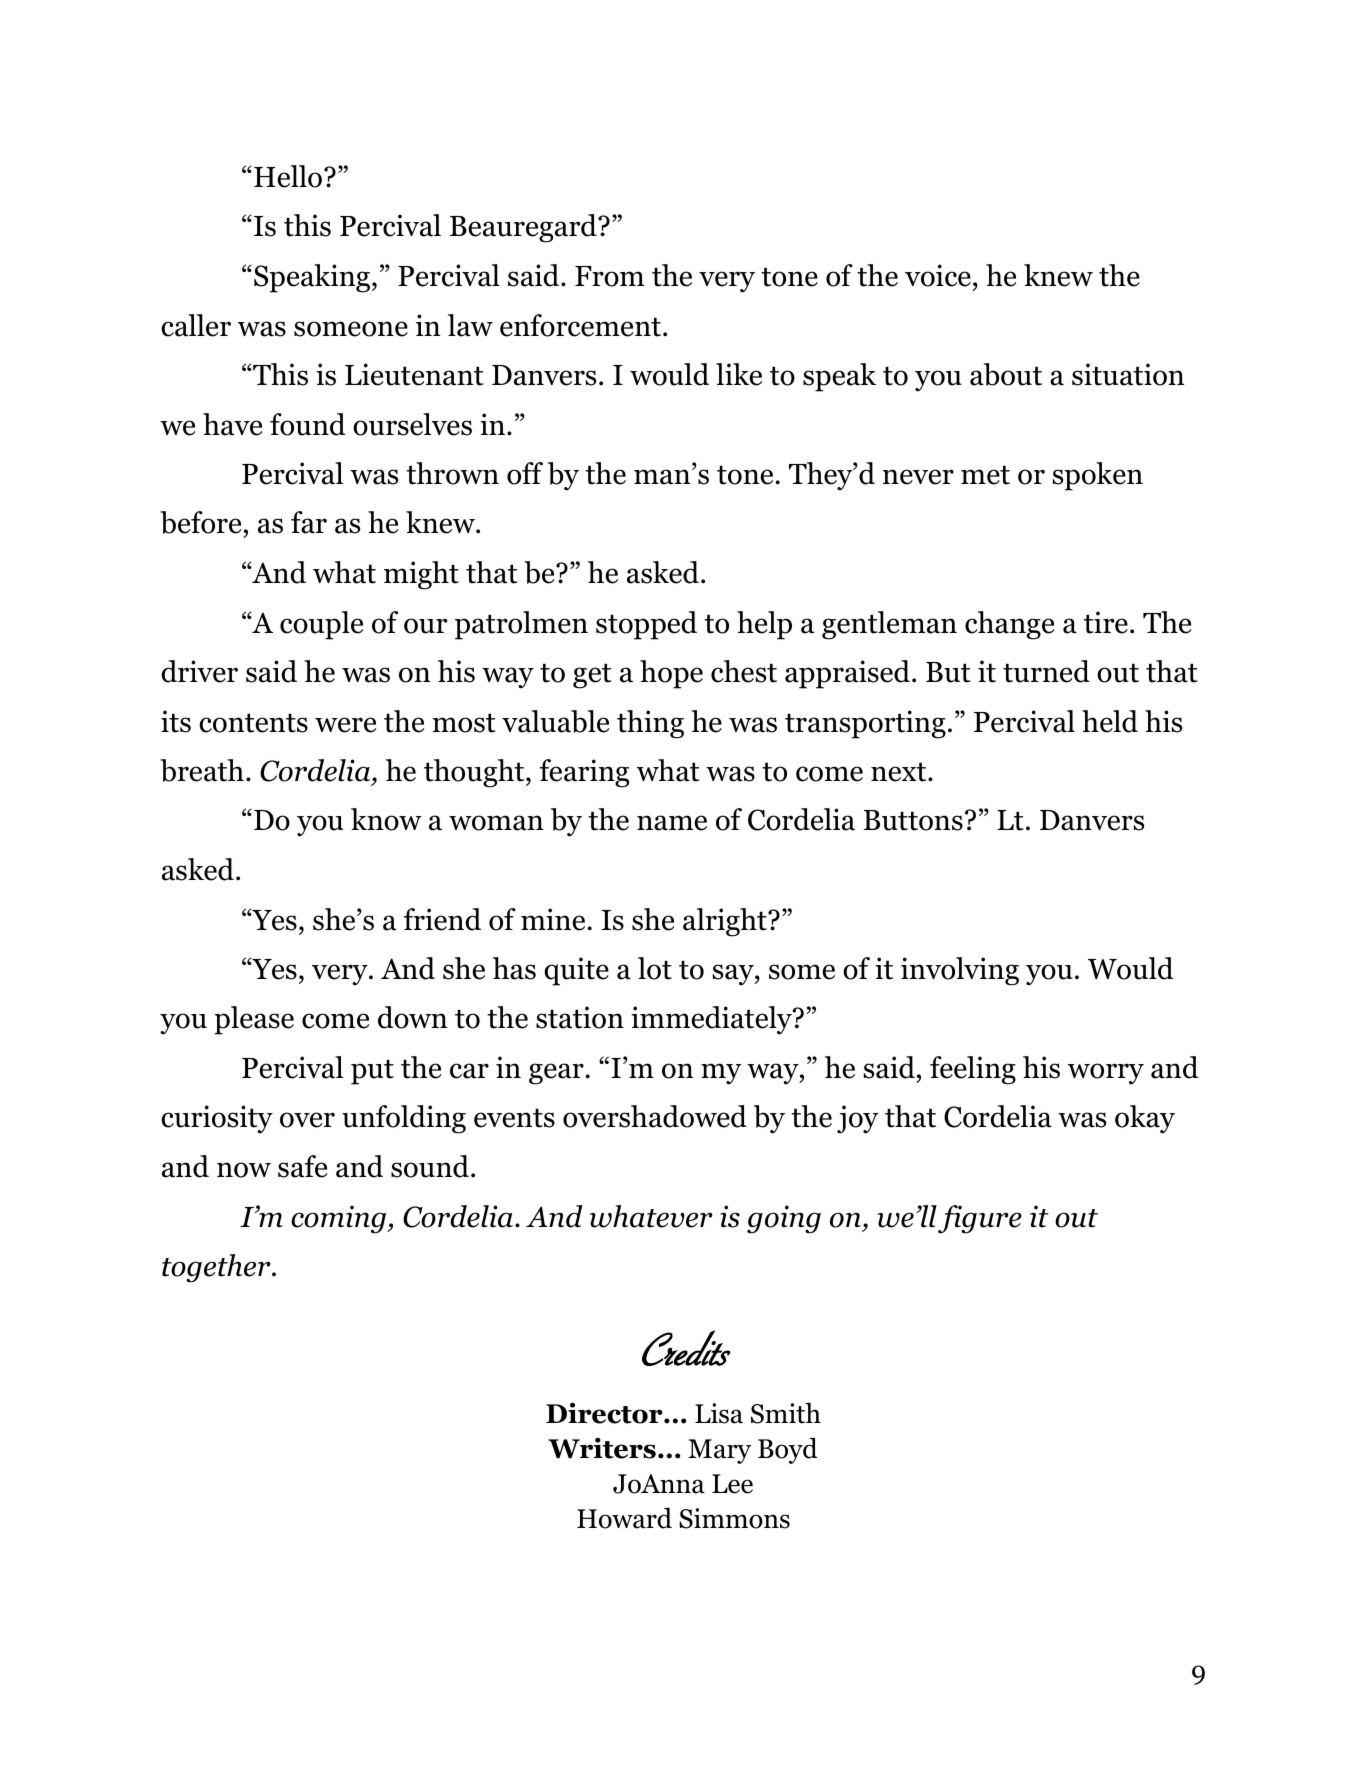 The height and width of the screenshot is (1769, 1367). Describe the element at coordinates (602, 1448) in the screenshot. I see `Writers` at that location.
